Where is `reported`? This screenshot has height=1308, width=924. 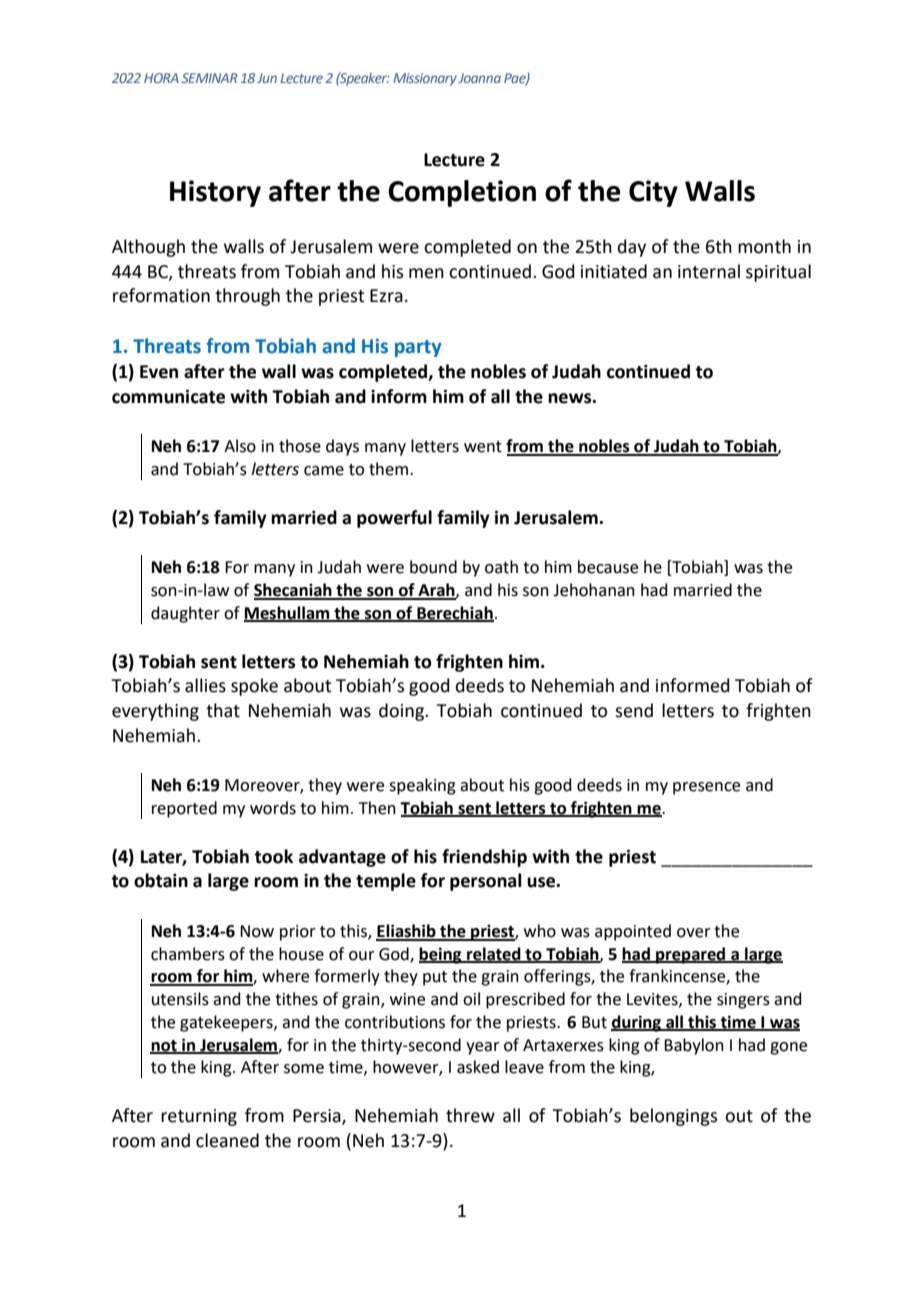 reported is located at coordinates (184, 809).
